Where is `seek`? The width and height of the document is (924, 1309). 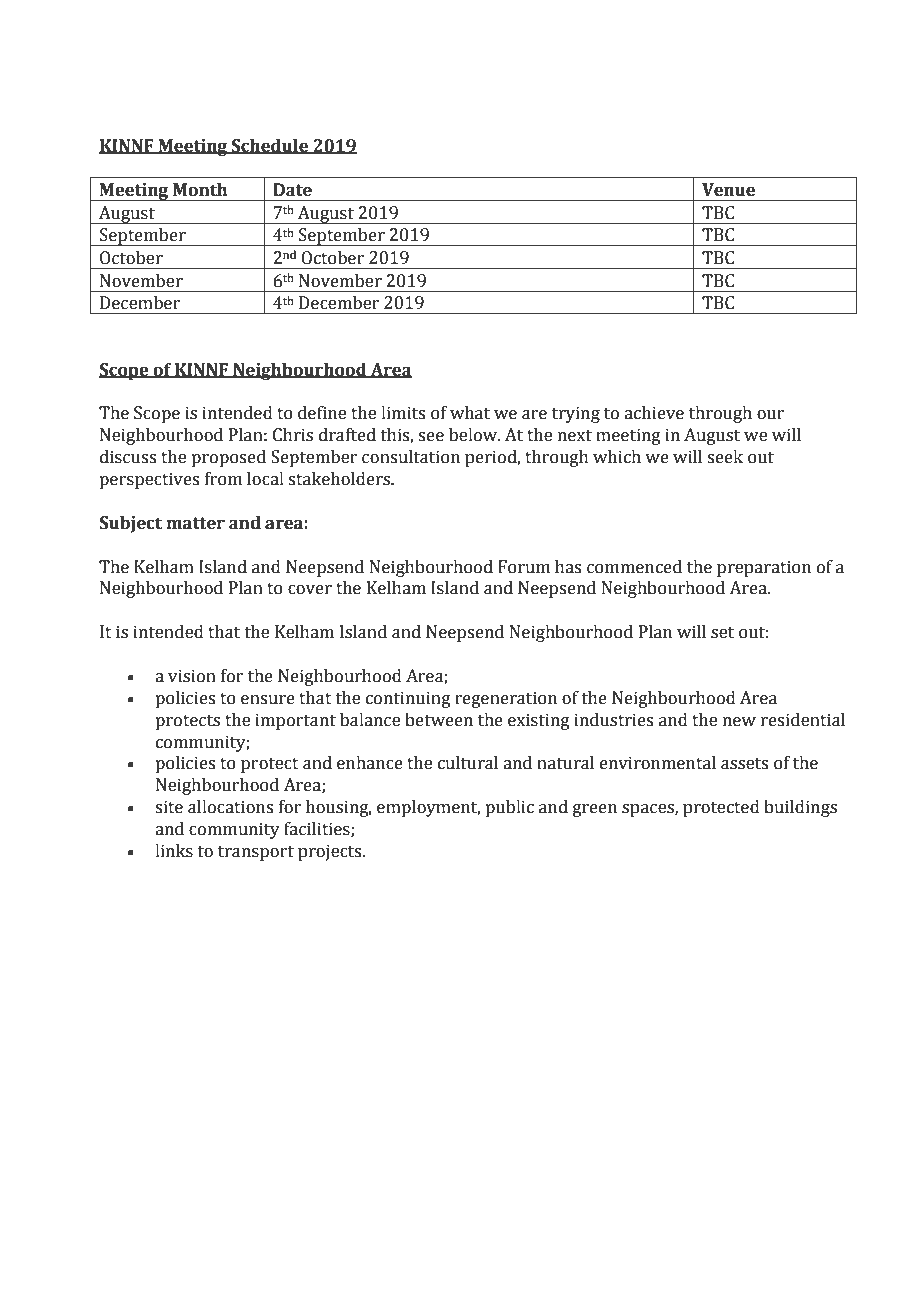 seek is located at coordinates (725, 457).
